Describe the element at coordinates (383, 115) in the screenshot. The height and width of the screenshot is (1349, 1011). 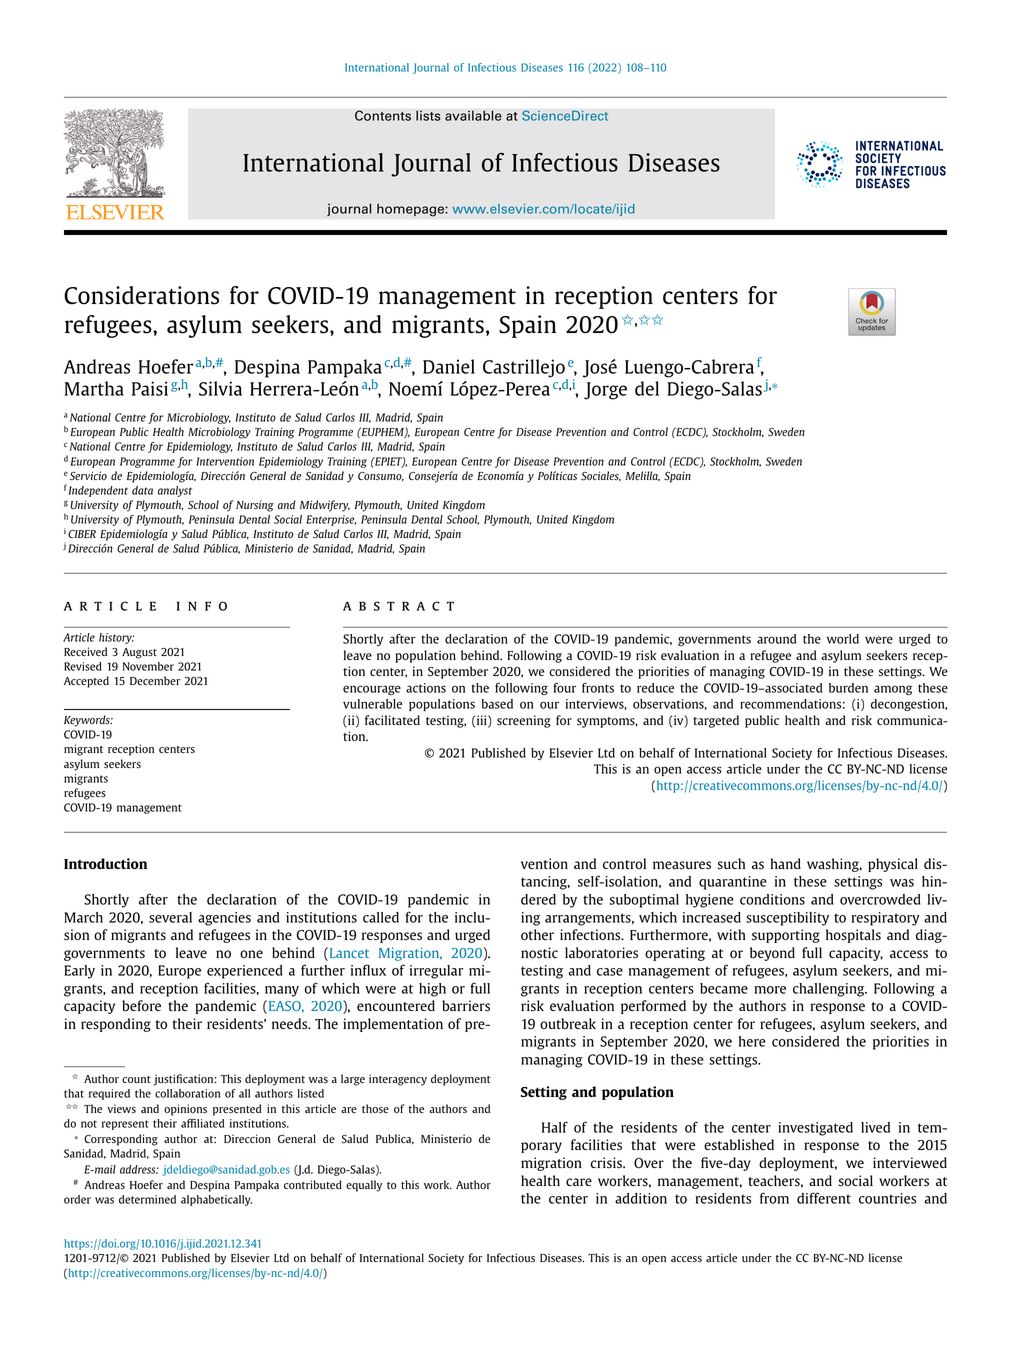
I see `Contents` at that location.
